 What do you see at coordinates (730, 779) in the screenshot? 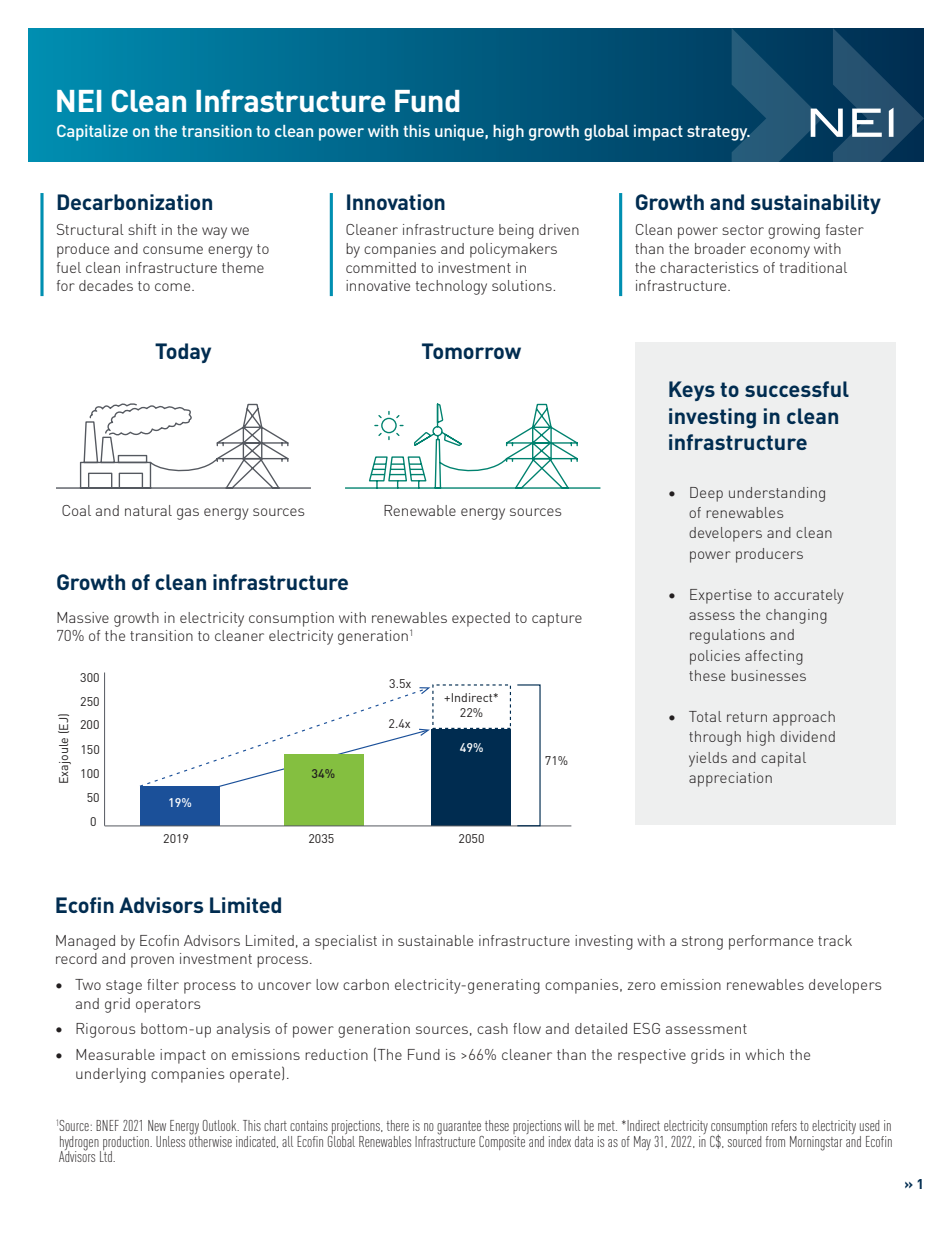
I see `appreciation` at bounding box center [730, 779].
